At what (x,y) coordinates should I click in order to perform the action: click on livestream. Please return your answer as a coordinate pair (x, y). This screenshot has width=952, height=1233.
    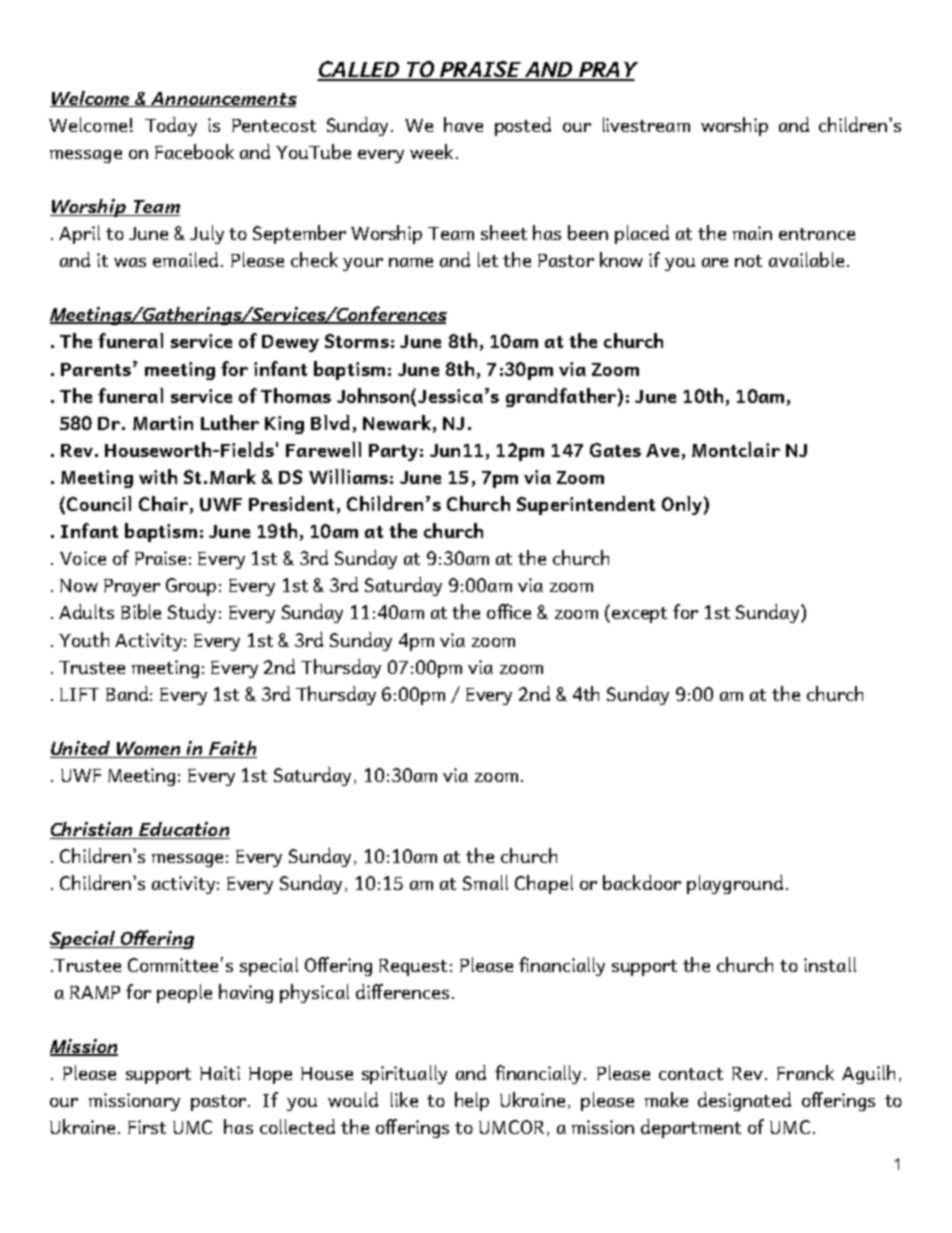
    Looking at the image, I should click on (646, 124).
